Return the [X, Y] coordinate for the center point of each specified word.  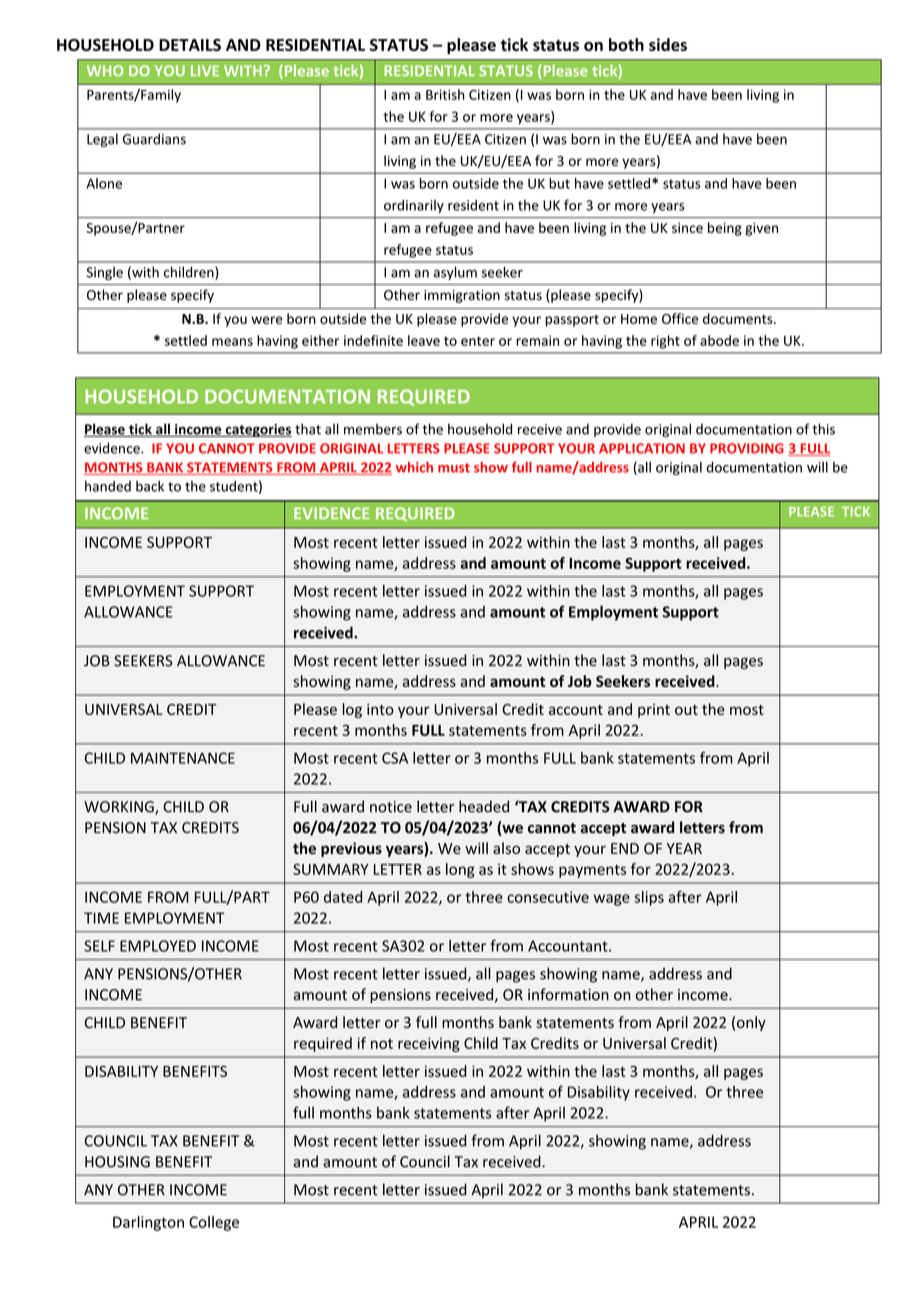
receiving [429, 1044]
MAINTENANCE [183, 758]
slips [649, 898]
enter [478, 341]
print [654, 711]
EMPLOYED [158, 946]
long [460, 870]
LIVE [205, 70]
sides [668, 44]
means [232, 342]
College [214, 1223]
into [380, 709]
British [445, 94]
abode [719, 340]
